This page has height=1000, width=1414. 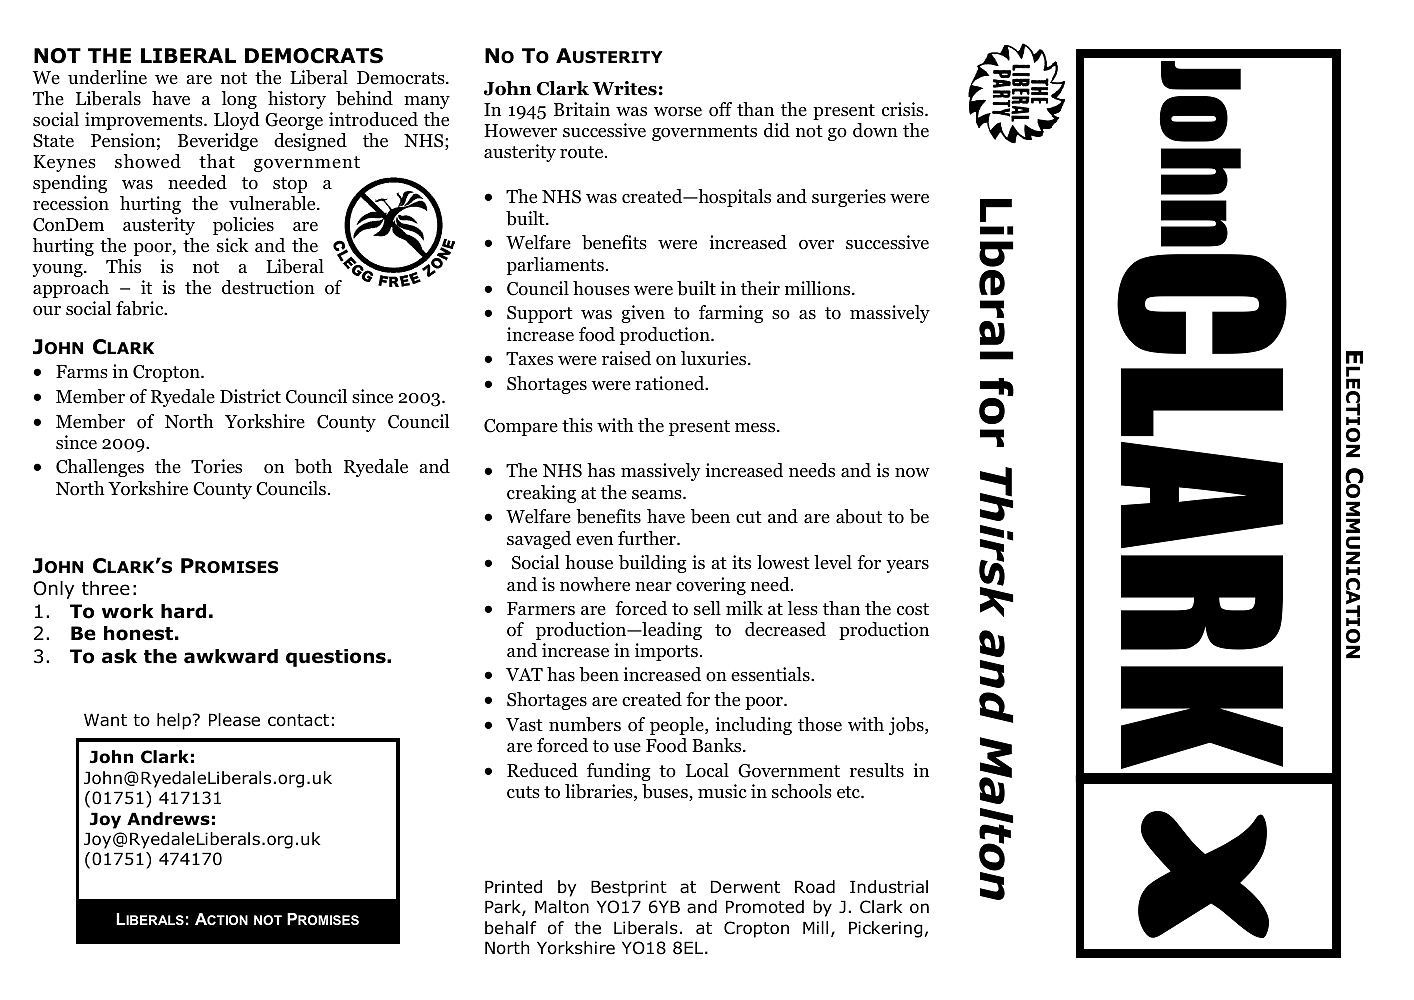 What do you see at coordinates (777, 130) in the page?
I see `did` at bounding box center [777, 130].
